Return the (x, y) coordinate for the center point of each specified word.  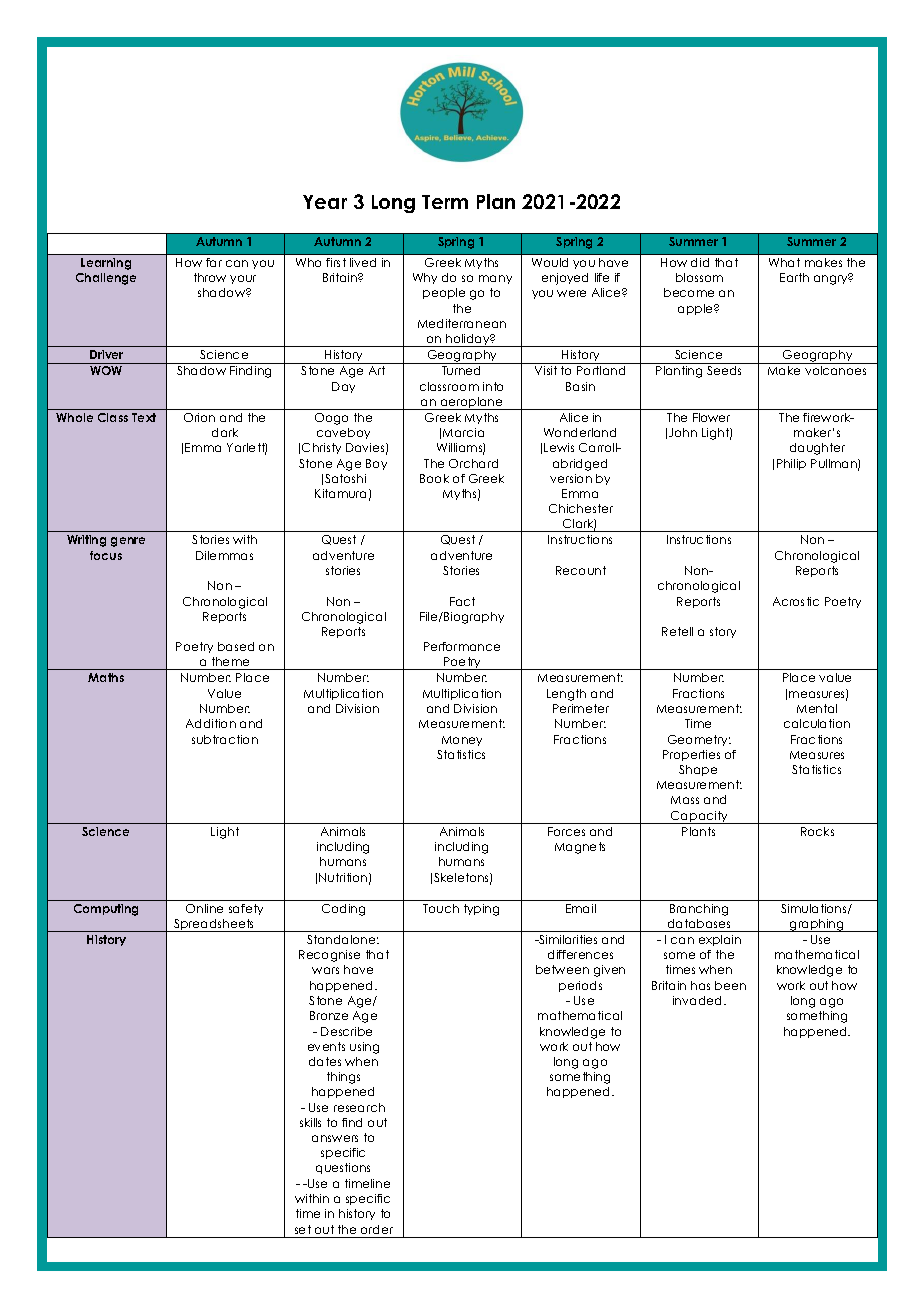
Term (445, 202)
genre (128, 542)
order (377, 1229)
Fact (462, 601)
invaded (697, 1000)
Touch (441, 908)
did (700, 262)
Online (204, 908)
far (214, 262)
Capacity (699, 817)
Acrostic (796, 601)
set (303, 1229)
